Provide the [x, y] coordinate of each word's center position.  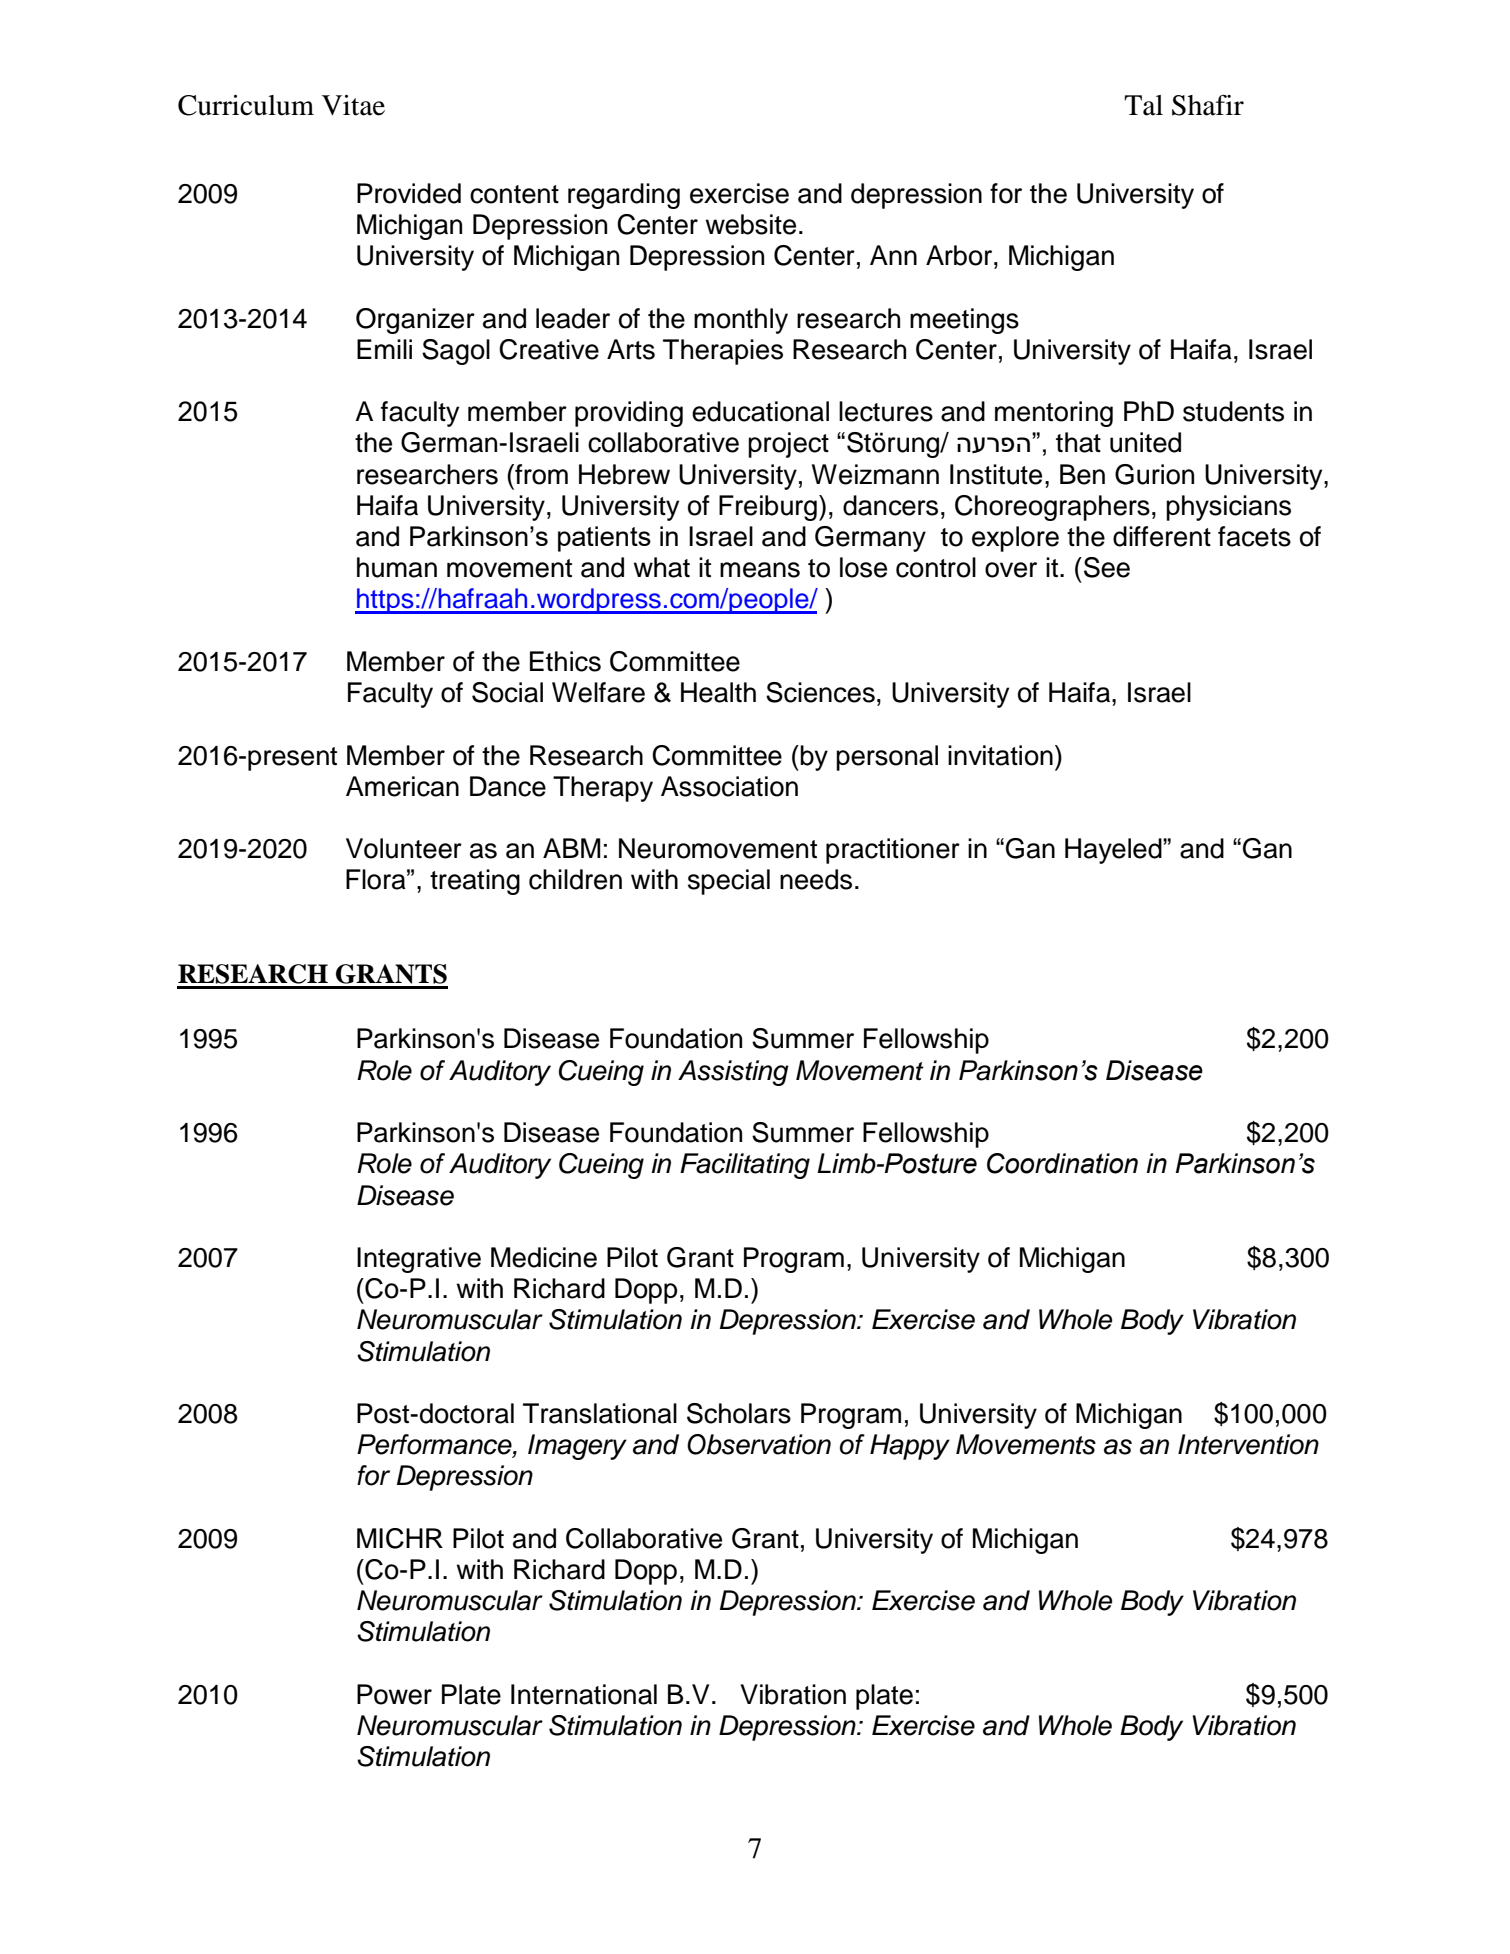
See [1107, 567]
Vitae [353, 105]
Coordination [1062, 1163]
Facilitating [745, 1166]
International [584, 1694]
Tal [1143, 105]
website [750, 224]
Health [718, 692]
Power [394, 1694]
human [397, 567]
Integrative [419, 1260]
